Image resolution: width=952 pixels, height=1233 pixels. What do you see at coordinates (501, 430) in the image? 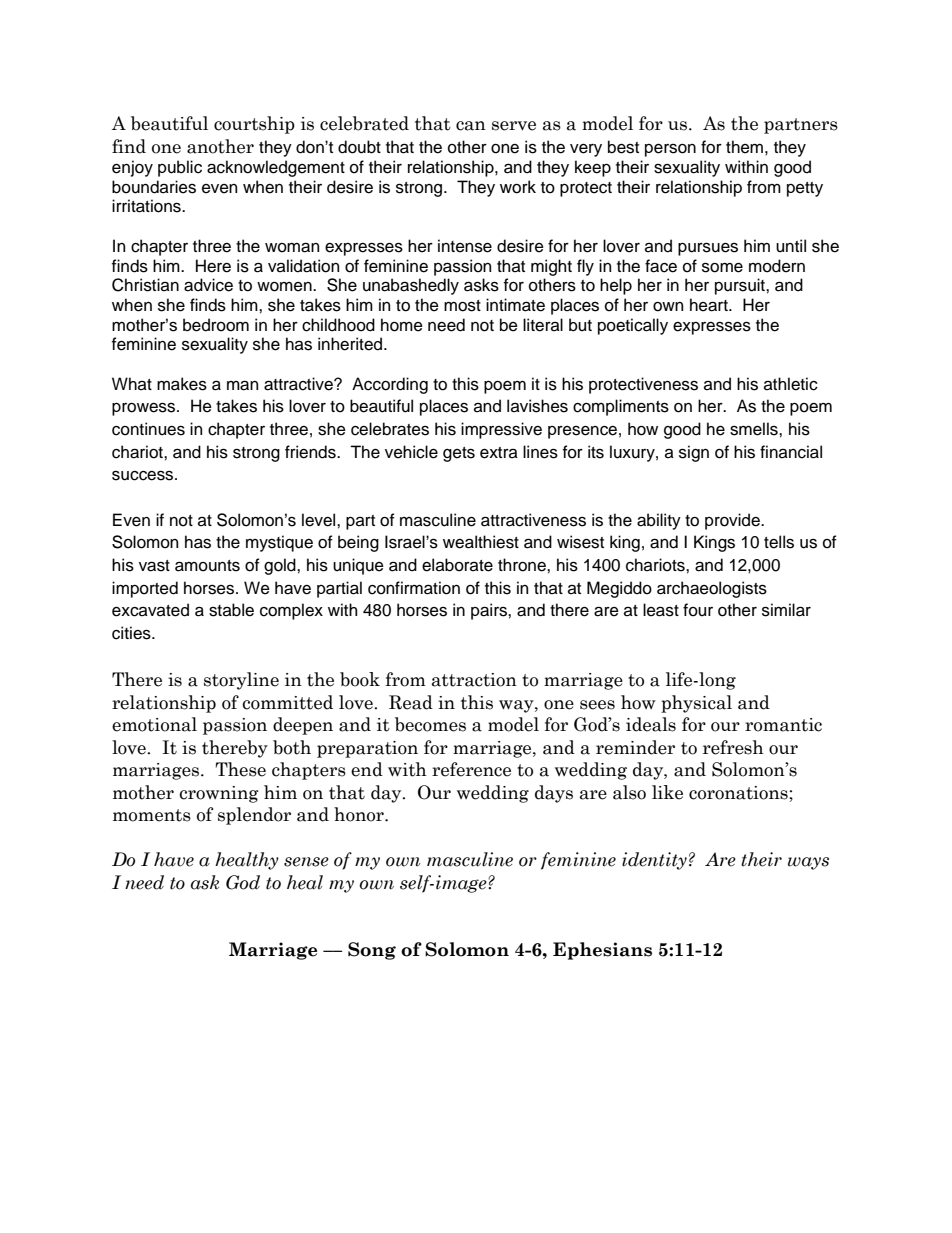
I see `impressive` at bounding box center [501, 430].
